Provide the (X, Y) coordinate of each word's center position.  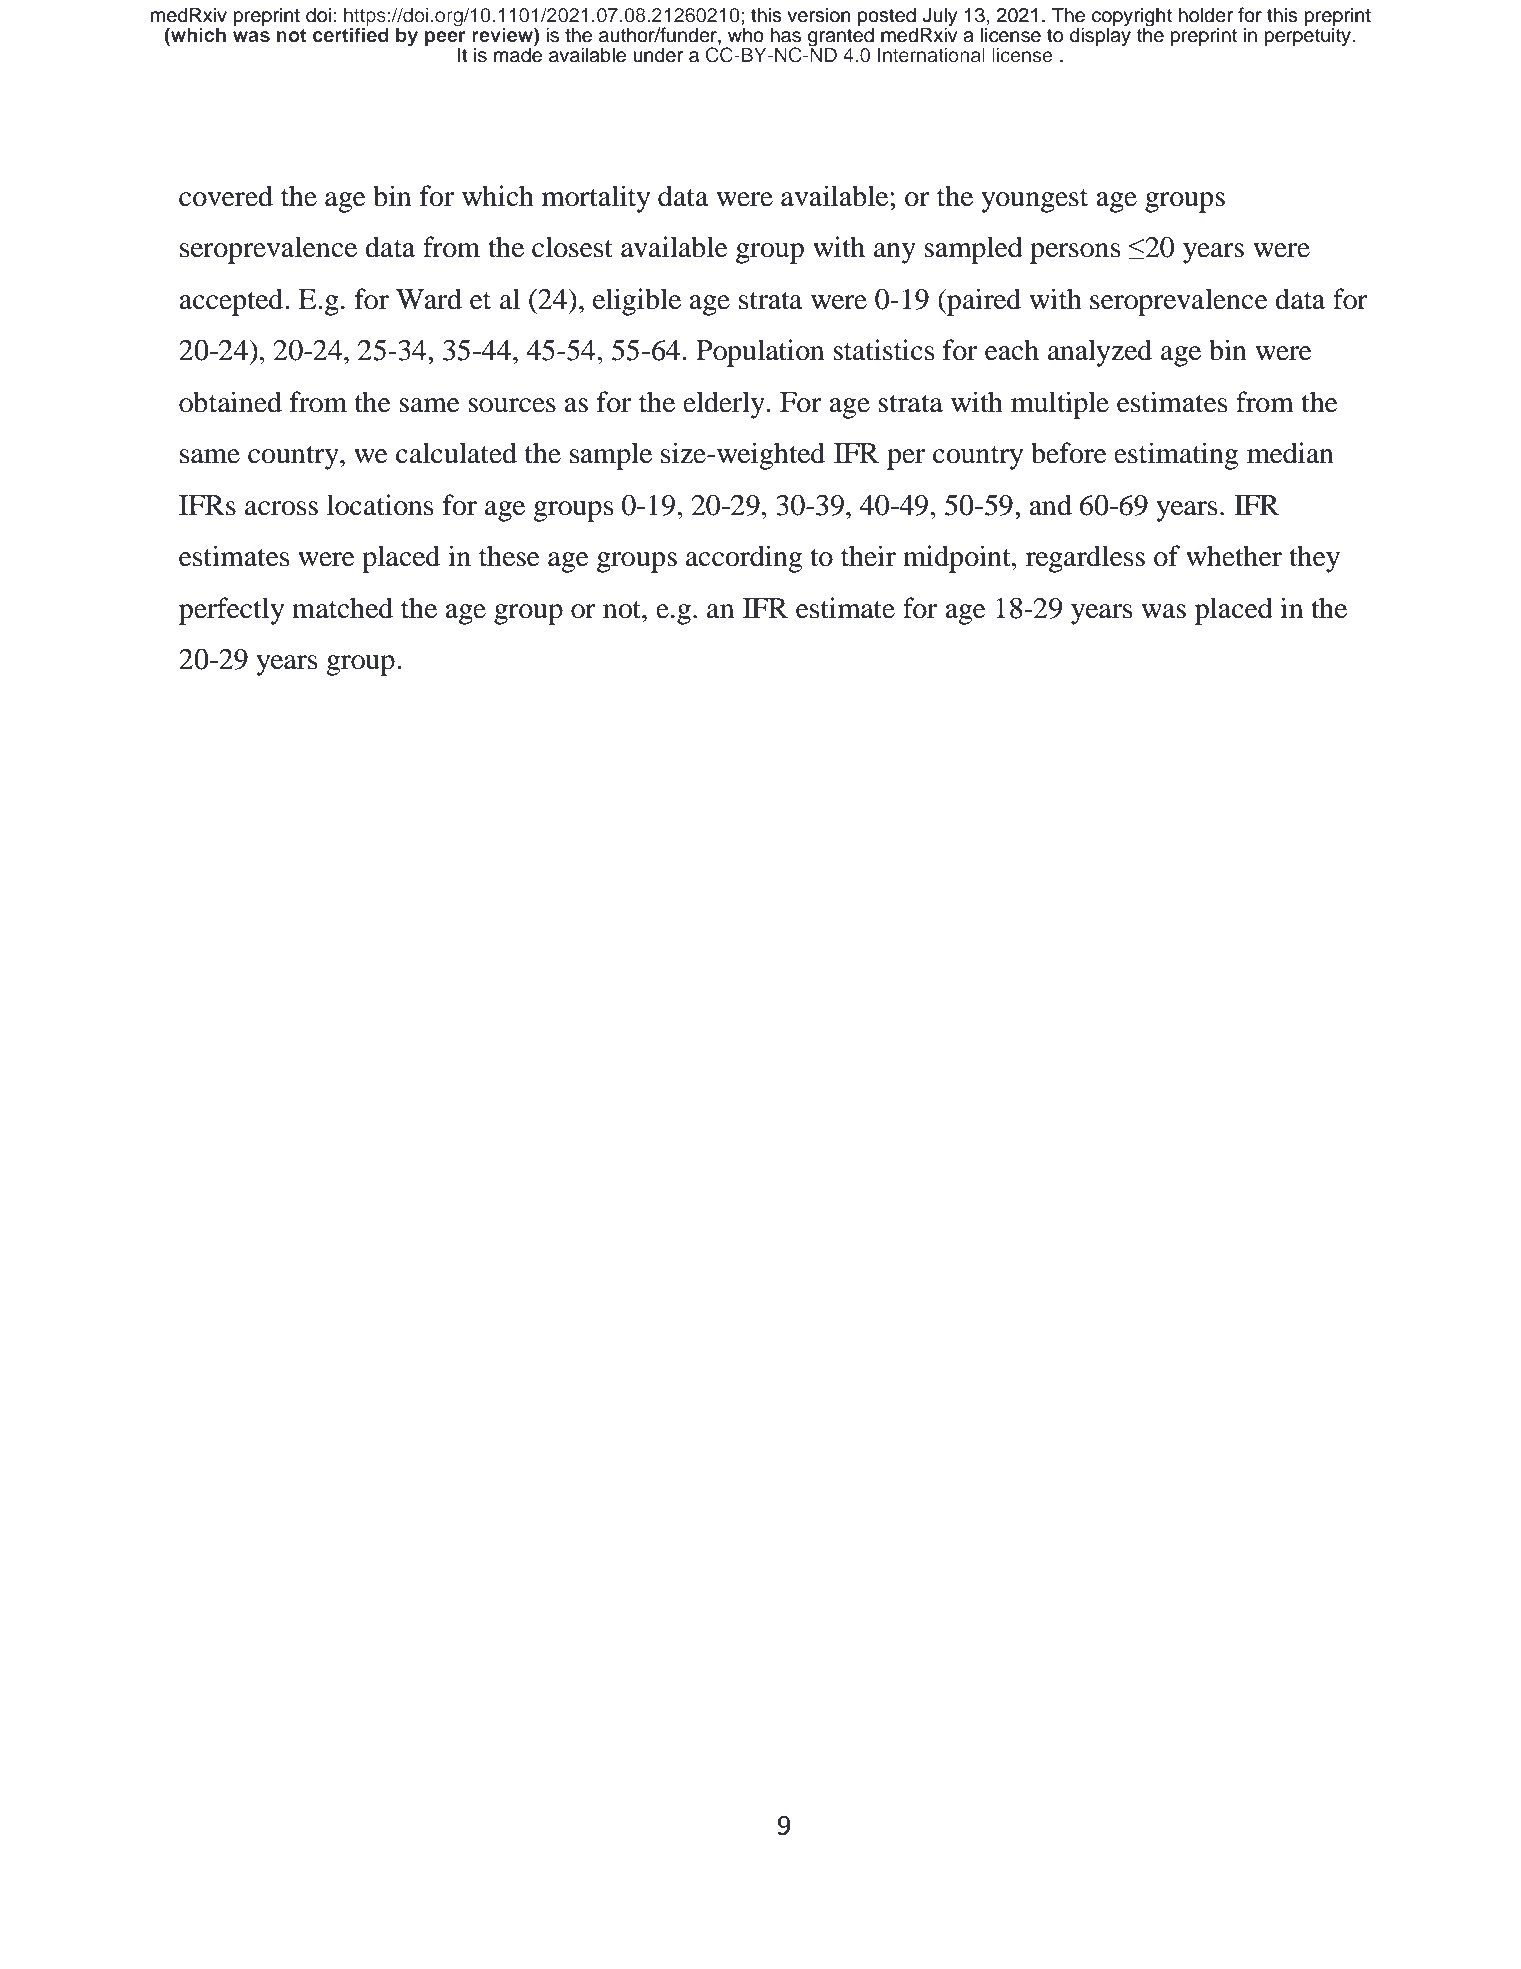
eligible (637, 302)
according (744, 559)
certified (351, 33)
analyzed (1100, 353)
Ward (429, 299)
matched (342, 608)
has (786, 35)
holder (1206, 15)
